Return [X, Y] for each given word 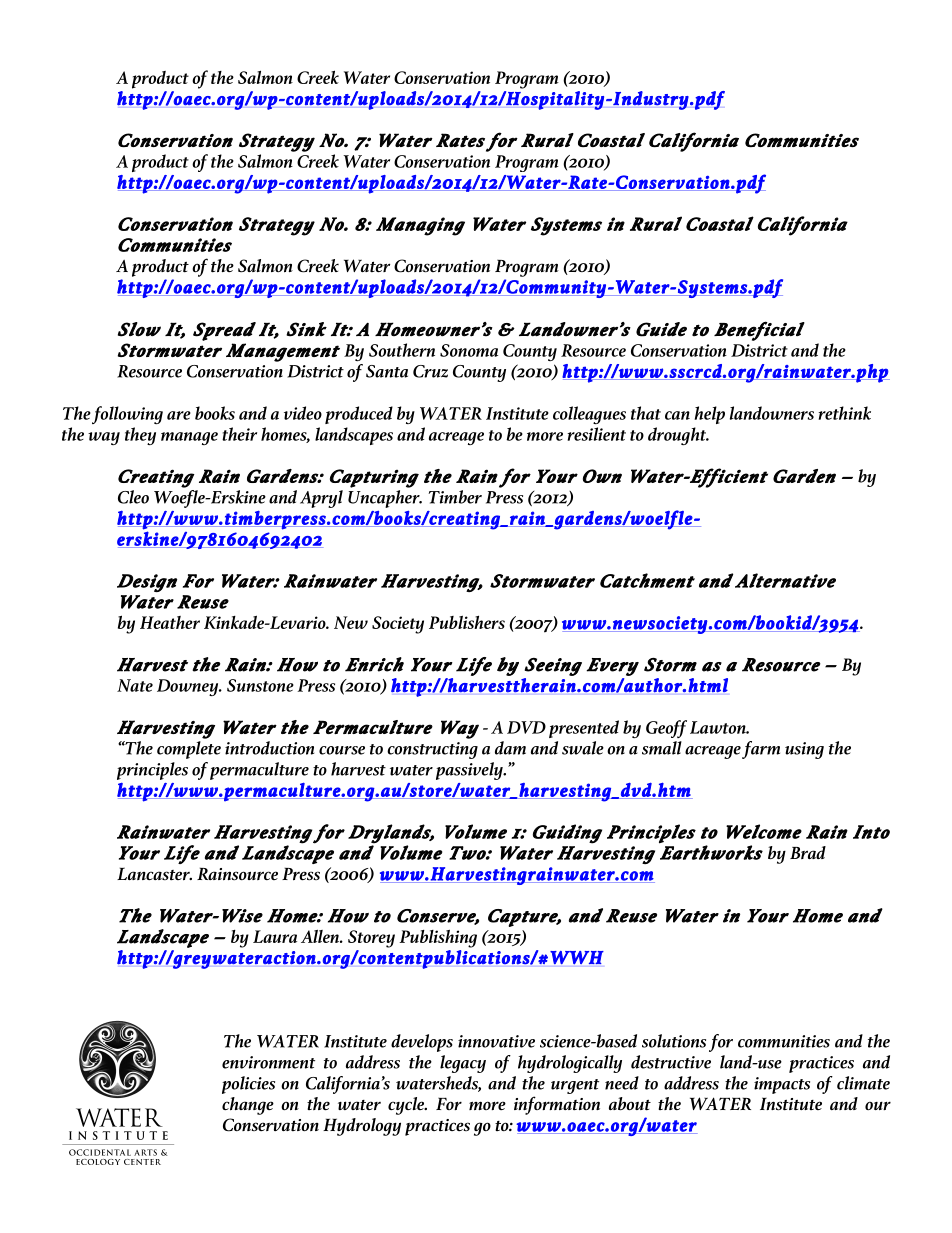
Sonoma [469, 350]
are [179, 415]
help [709, 415]
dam [510, 748]
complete [189, 750]
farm [761, 750]
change [248, 1106]
